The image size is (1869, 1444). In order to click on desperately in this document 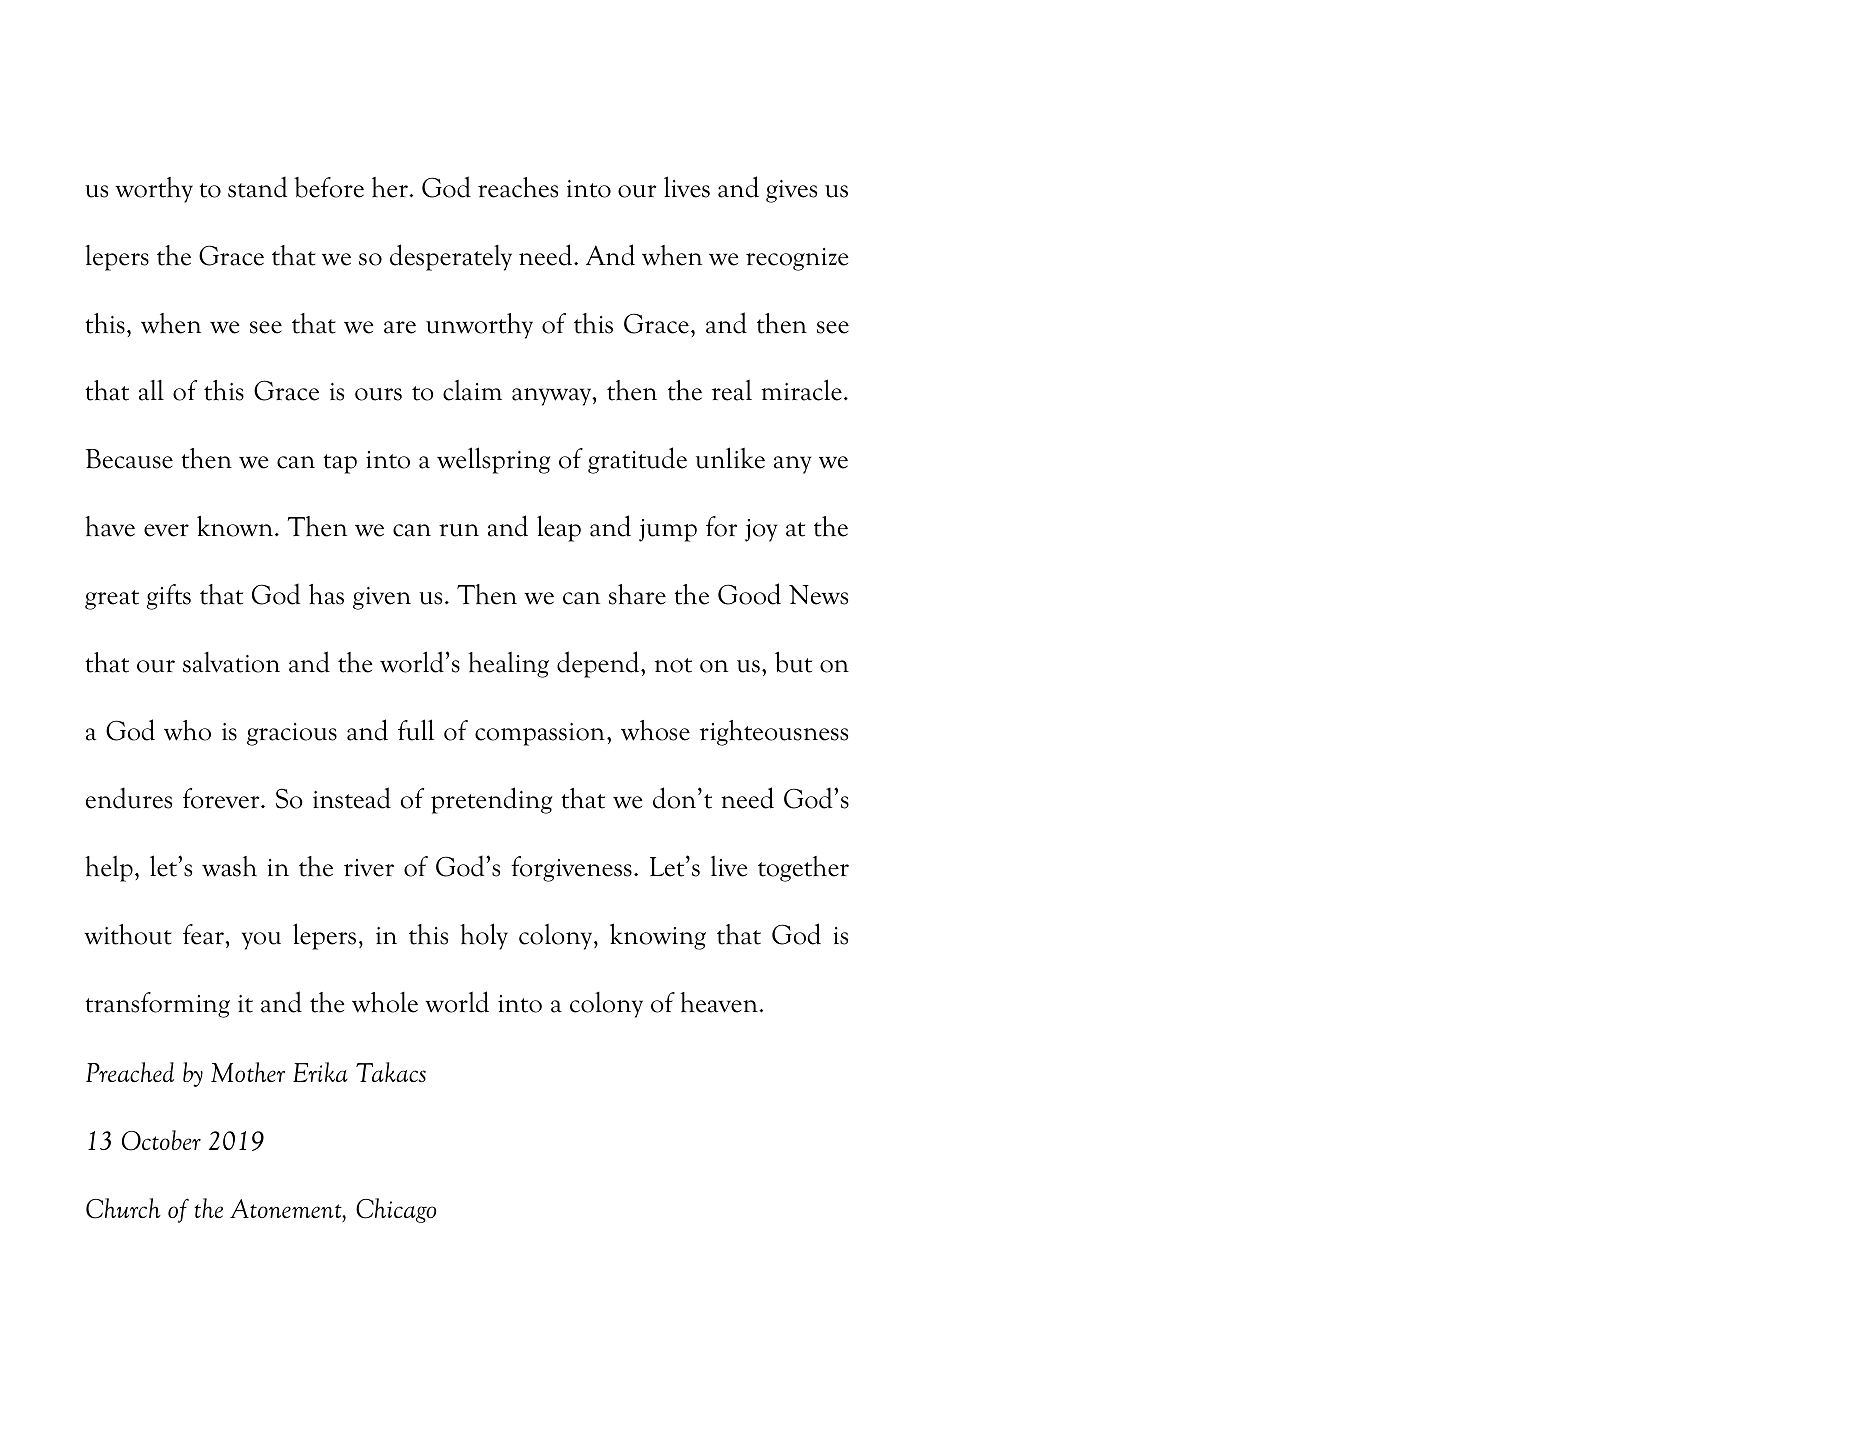, I will do `click(451, 257)`.
